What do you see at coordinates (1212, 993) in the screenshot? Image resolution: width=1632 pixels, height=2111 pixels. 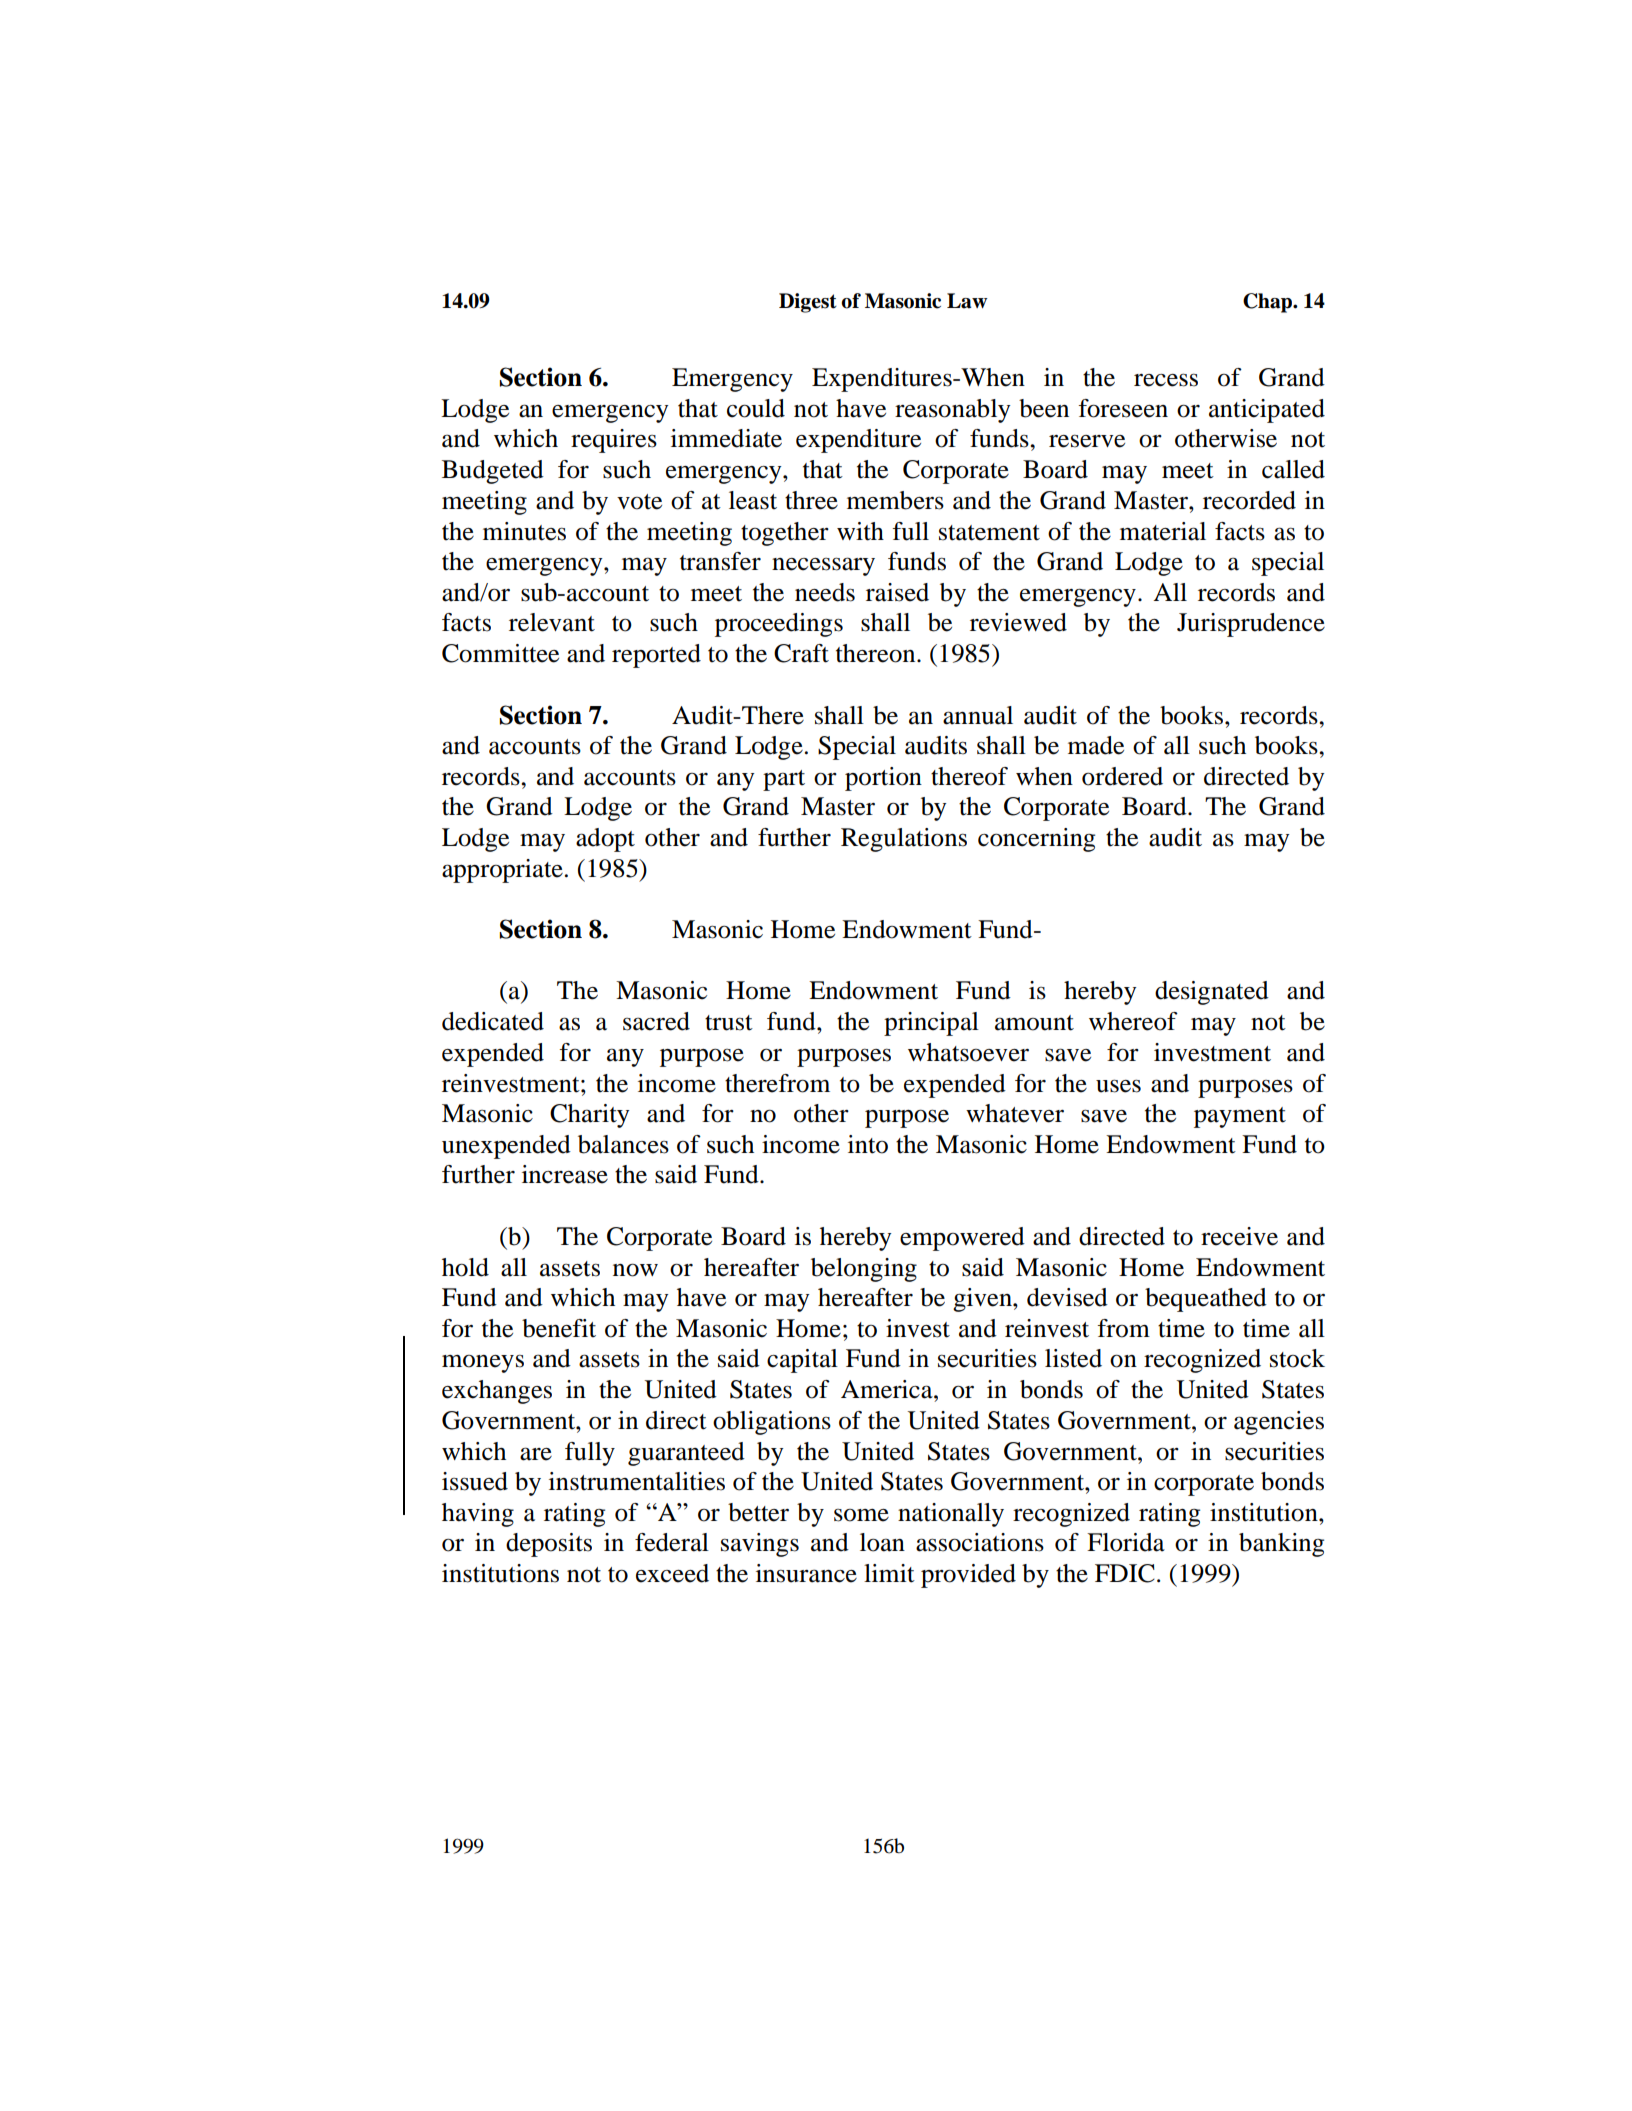 I see `designated` at bounding box center [1212, 993].
